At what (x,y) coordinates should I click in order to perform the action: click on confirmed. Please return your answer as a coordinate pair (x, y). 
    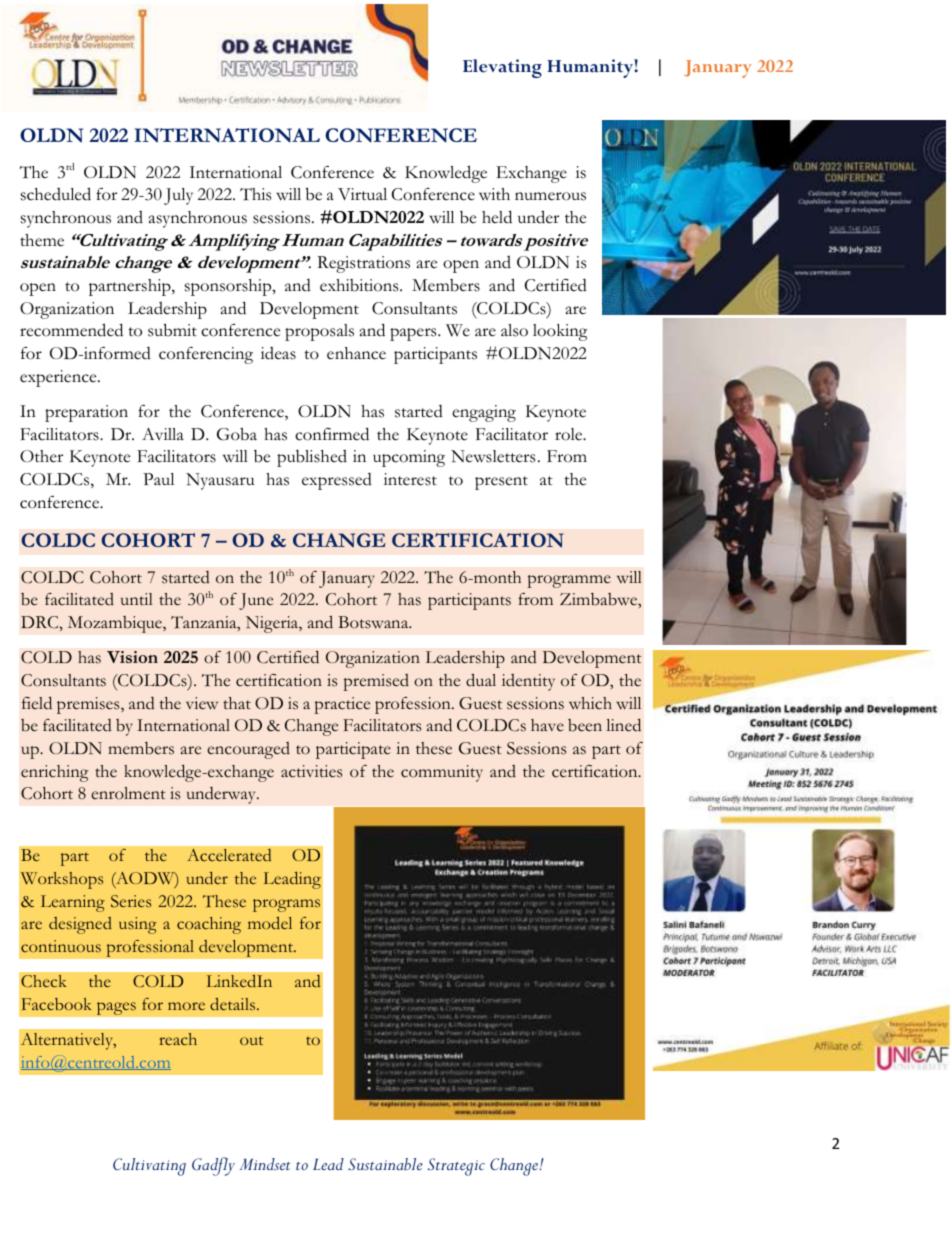
    Looking at the image, I should click on (332, 434).
